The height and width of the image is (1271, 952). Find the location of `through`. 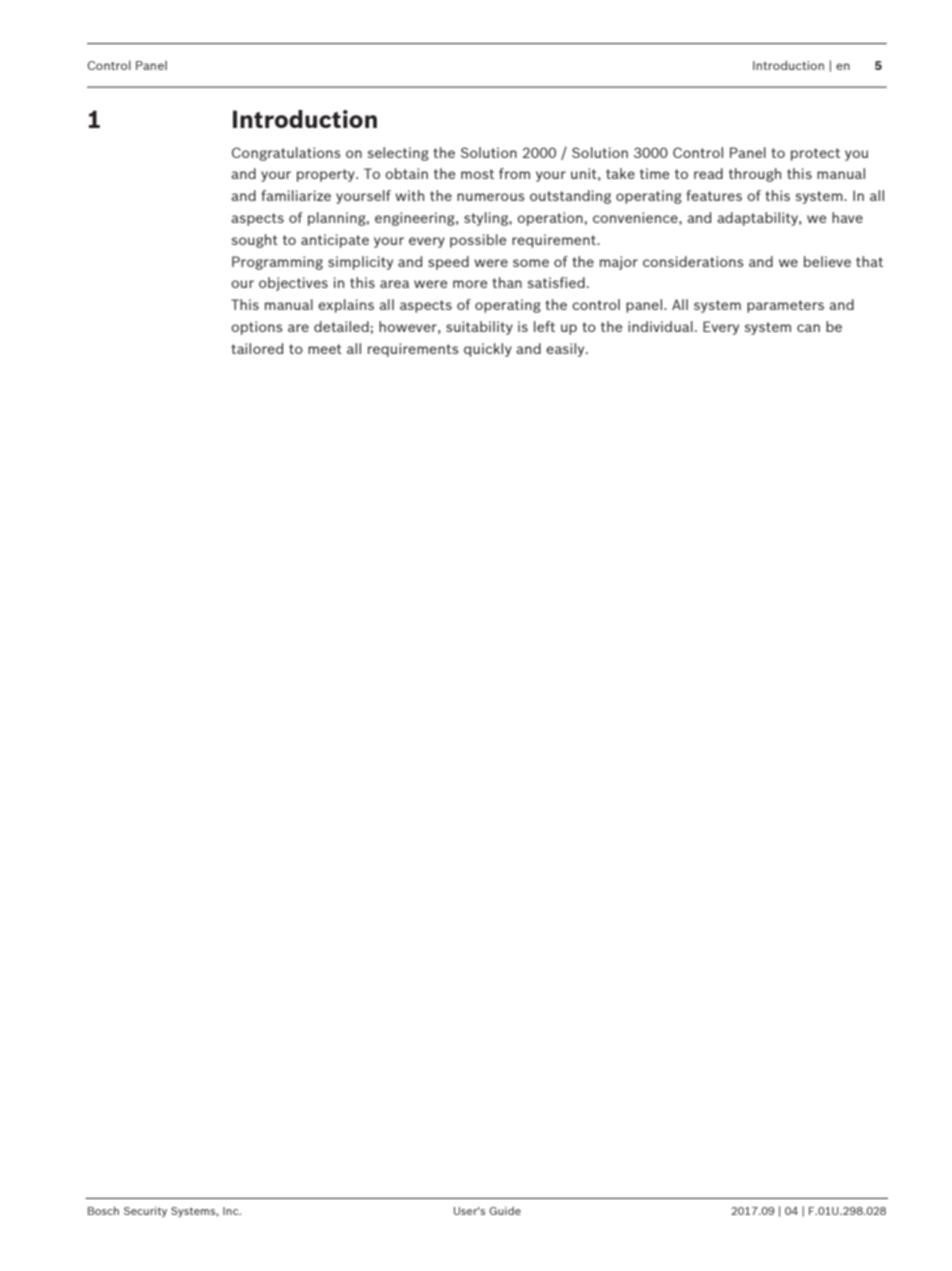

through is located at coordinates (755, 175).
